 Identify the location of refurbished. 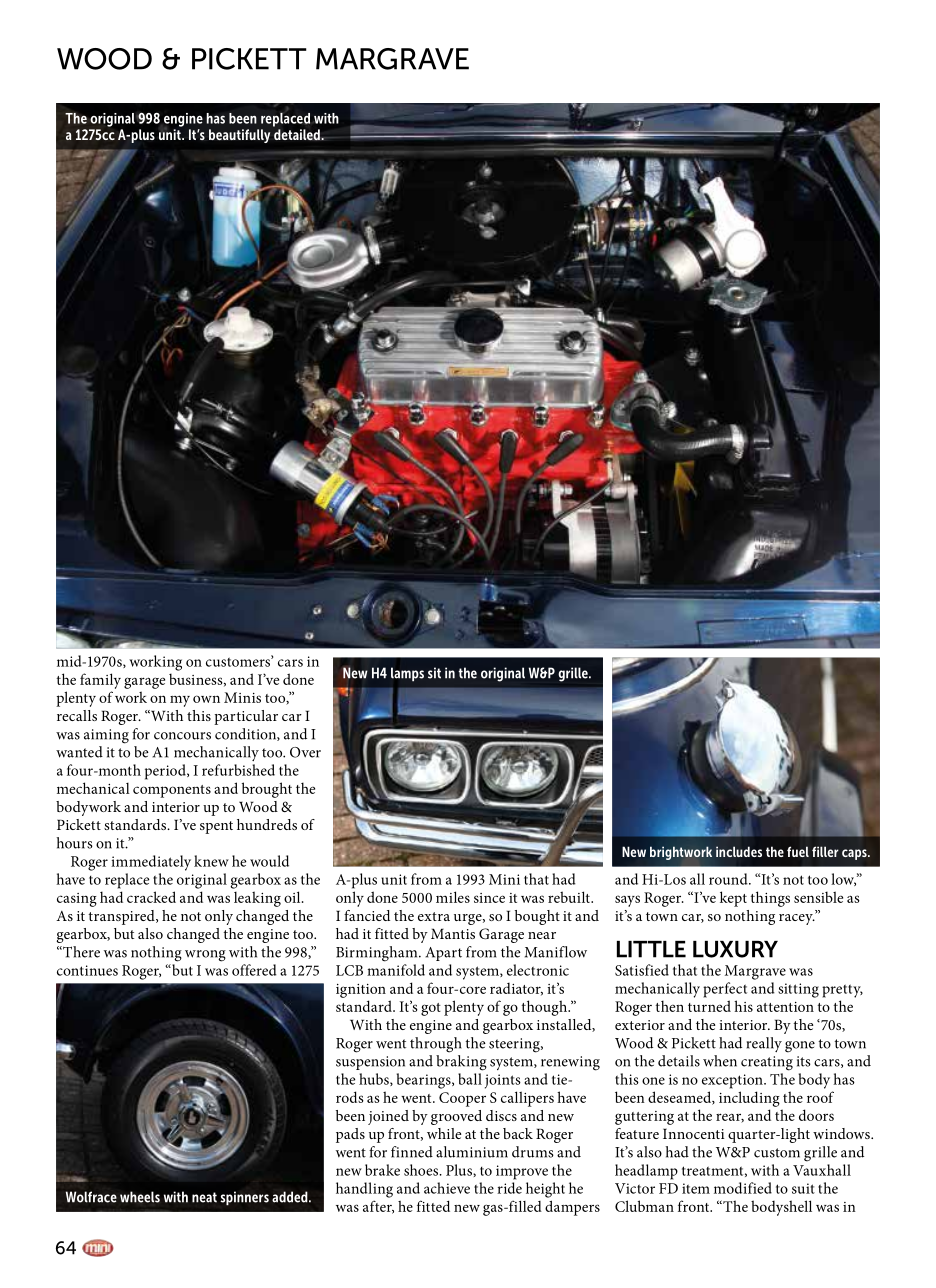
(238, 770).
